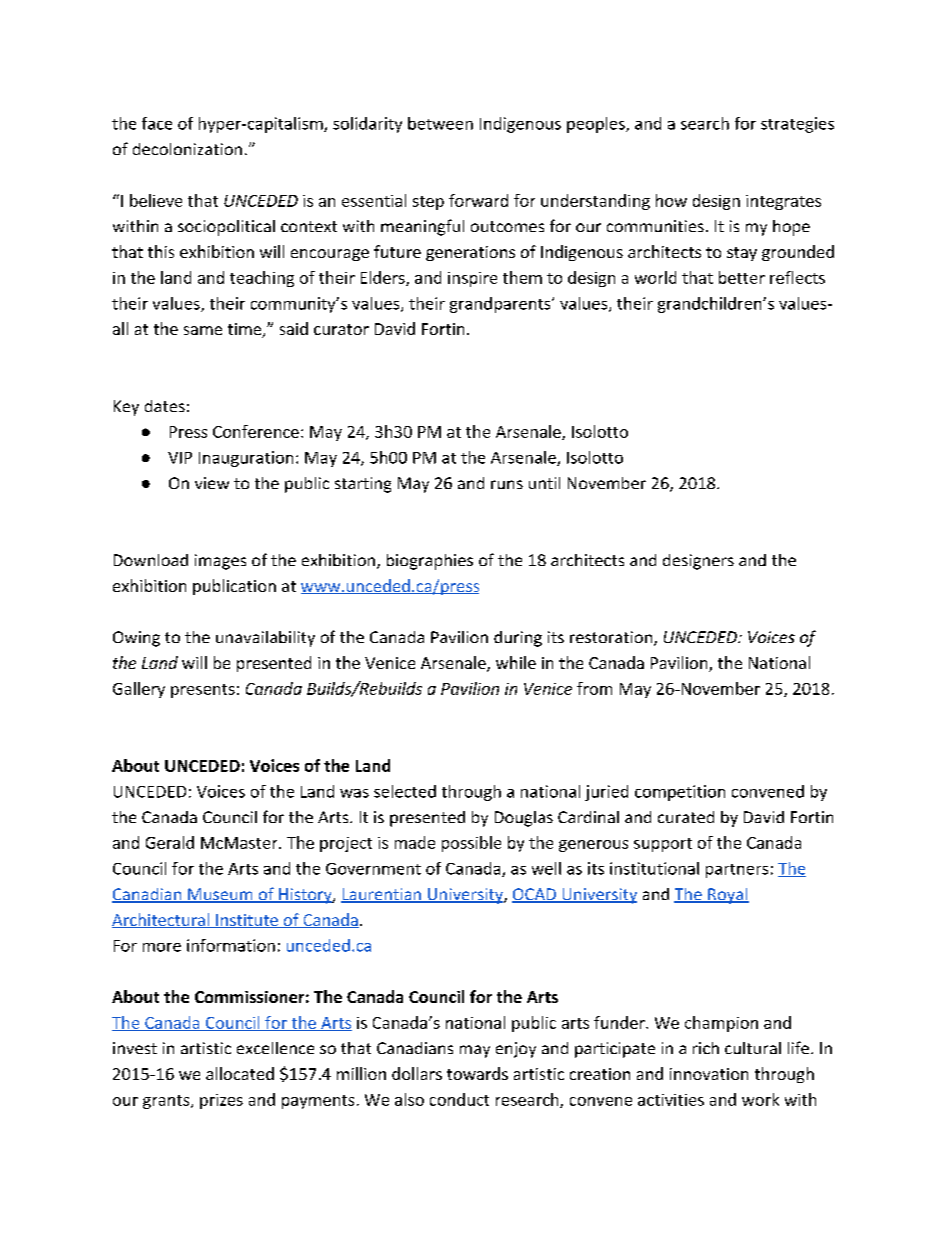 The width and height of the document is (952, 1233). What do you see at coordinates (671, 200) in the document?
I see `how` at bounding box center [671, 200].
